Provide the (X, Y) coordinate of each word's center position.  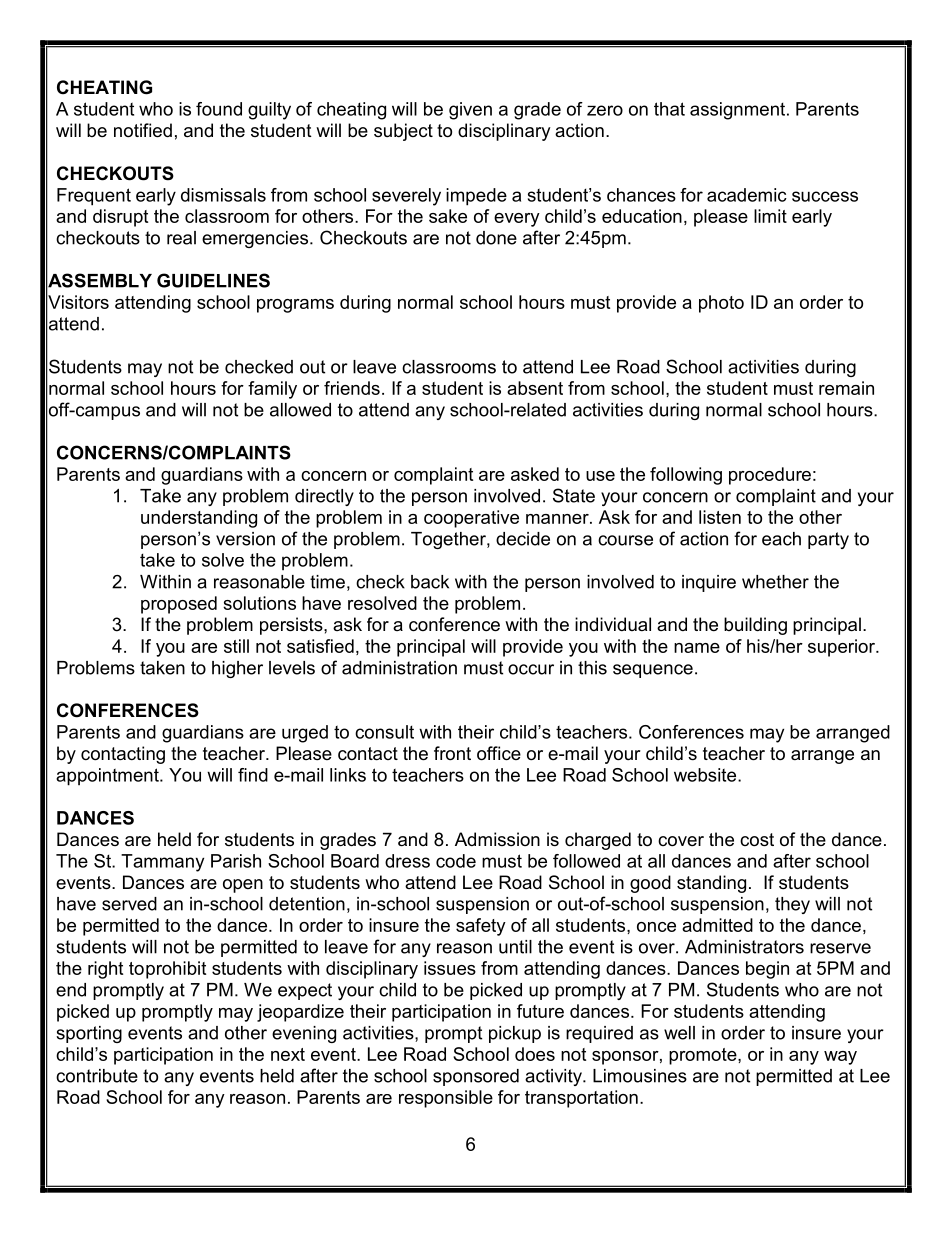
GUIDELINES (213, 280)
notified (143, 130)
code (456, 861)
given (470, 111)
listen (720, 517)
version (245, 539)
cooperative (471, 519)
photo (721, 304)
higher (237, 669)
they (792, 905)
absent (535, 388)
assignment (739, 111)
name (697, 648)
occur (531, 669)
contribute (97, 1076)
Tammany (162, 863)
